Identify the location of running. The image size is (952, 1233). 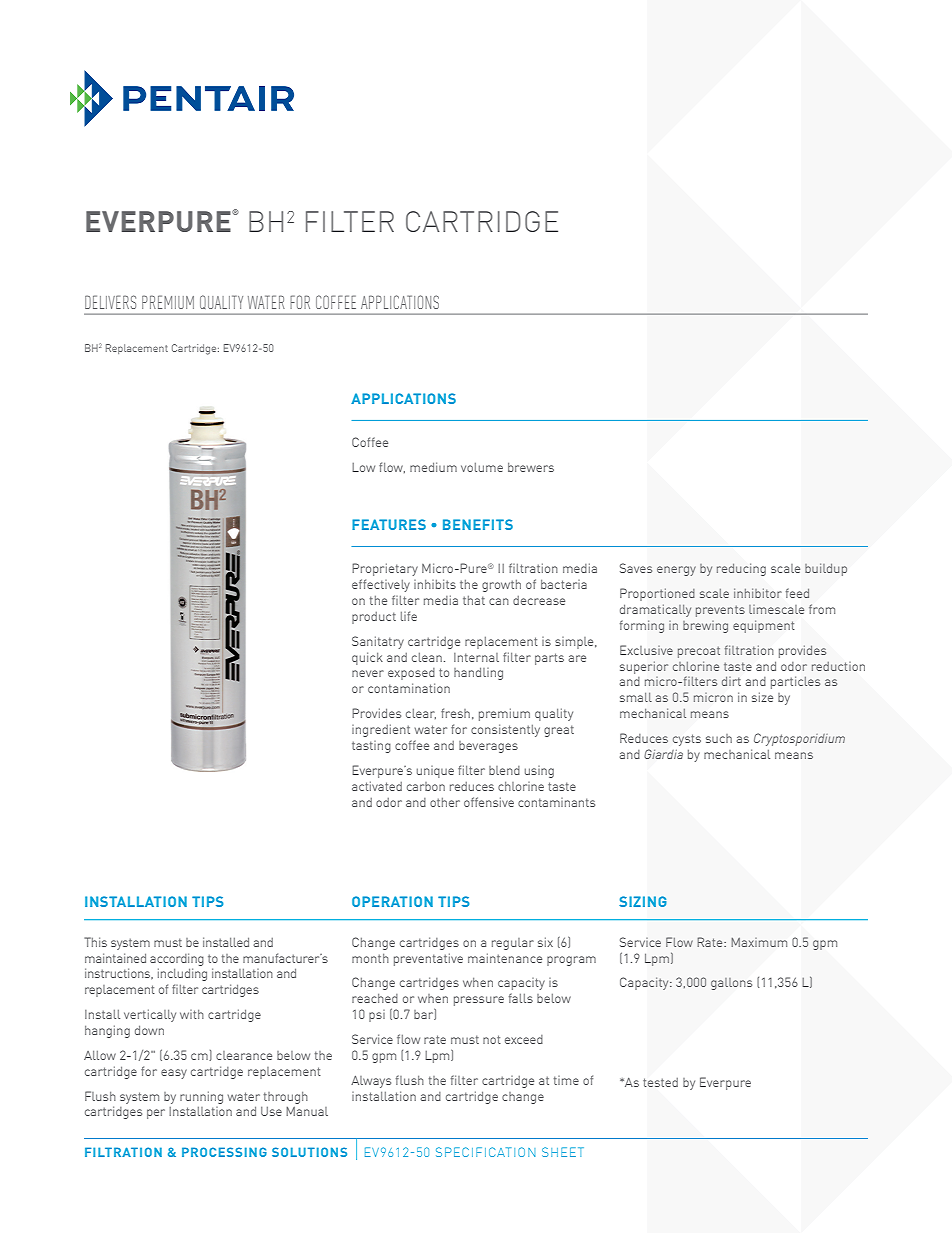
(201, 1097).
